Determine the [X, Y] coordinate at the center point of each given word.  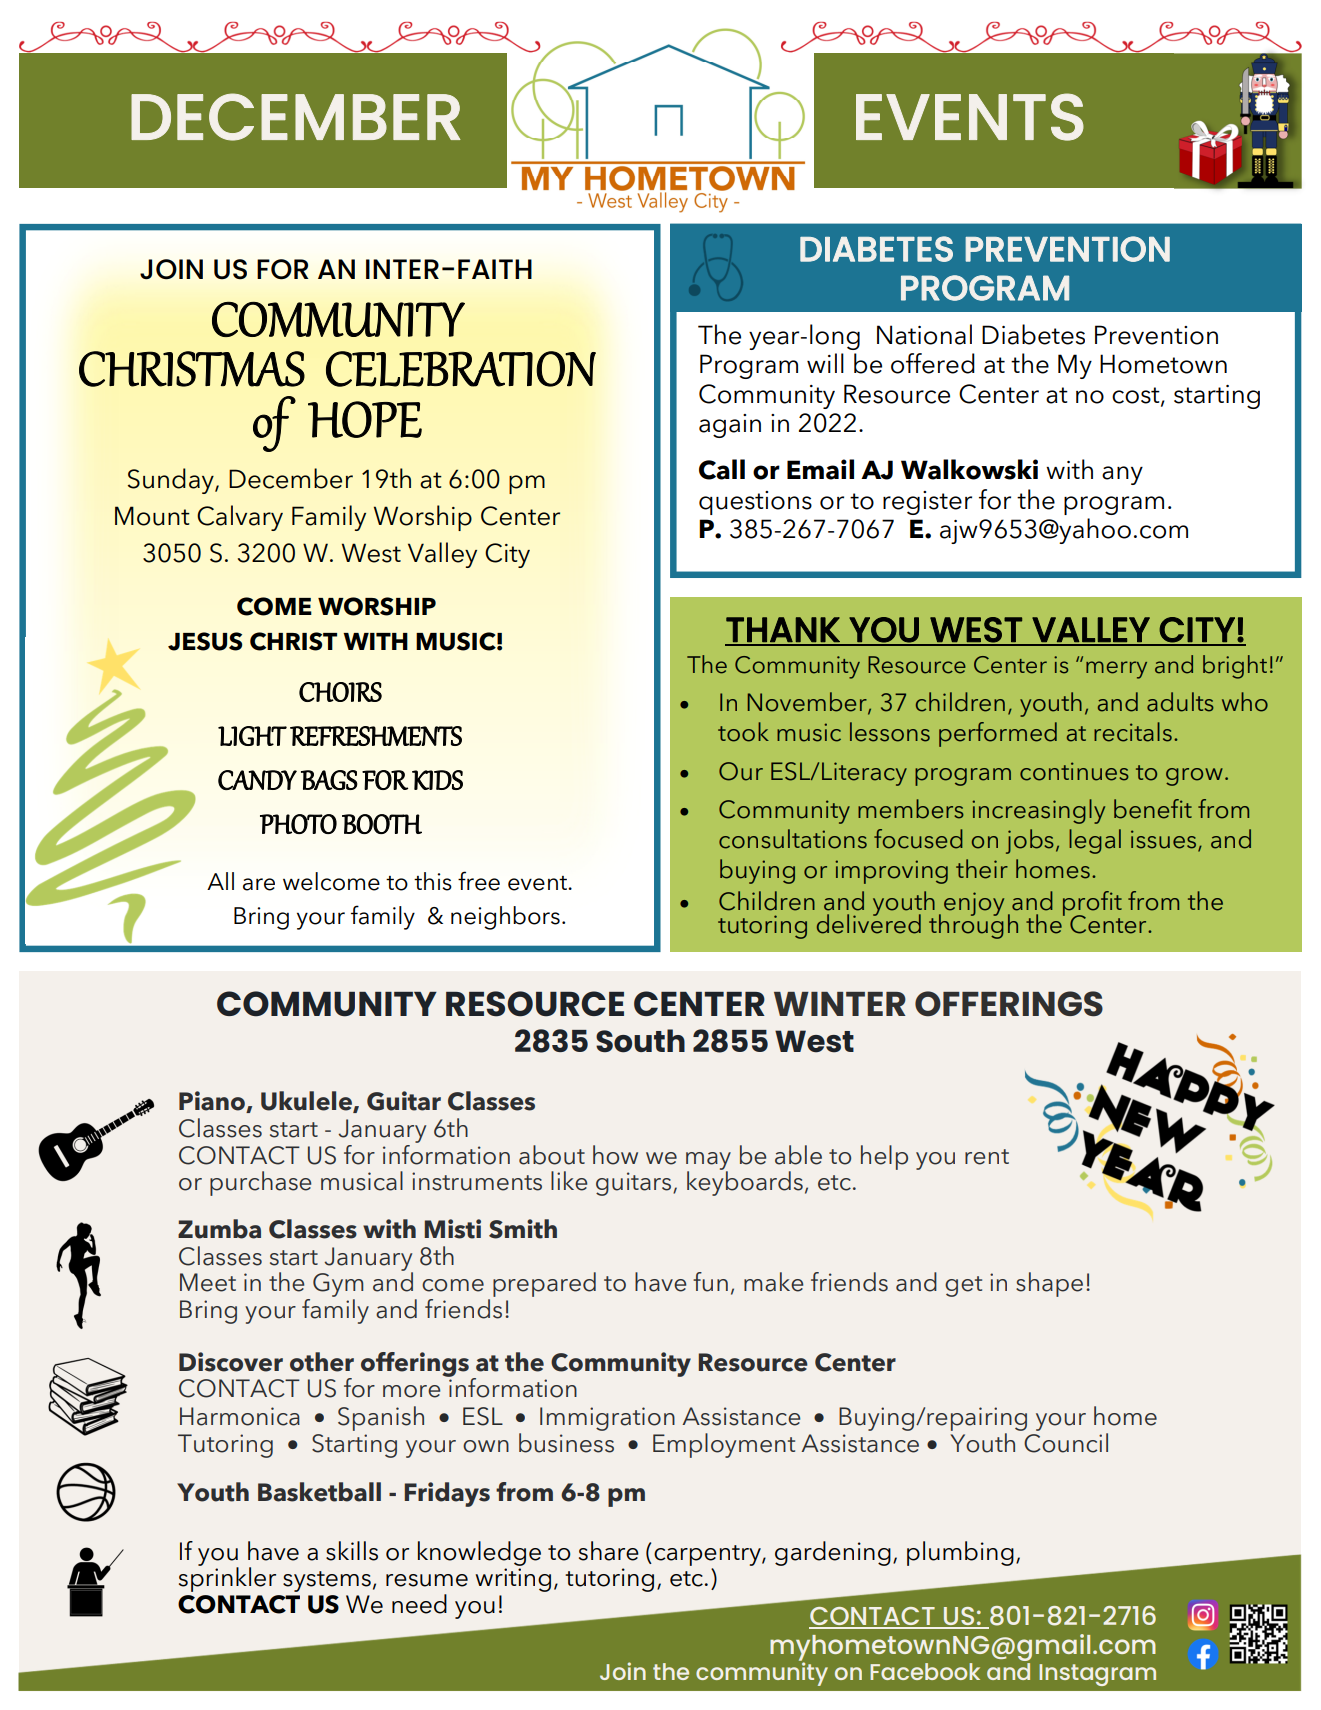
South [640, 1041]
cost [1137, 396]
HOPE [365, 419]
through [973, 925]
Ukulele [307, 1102]
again [730, 426]
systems [327, 1581]
